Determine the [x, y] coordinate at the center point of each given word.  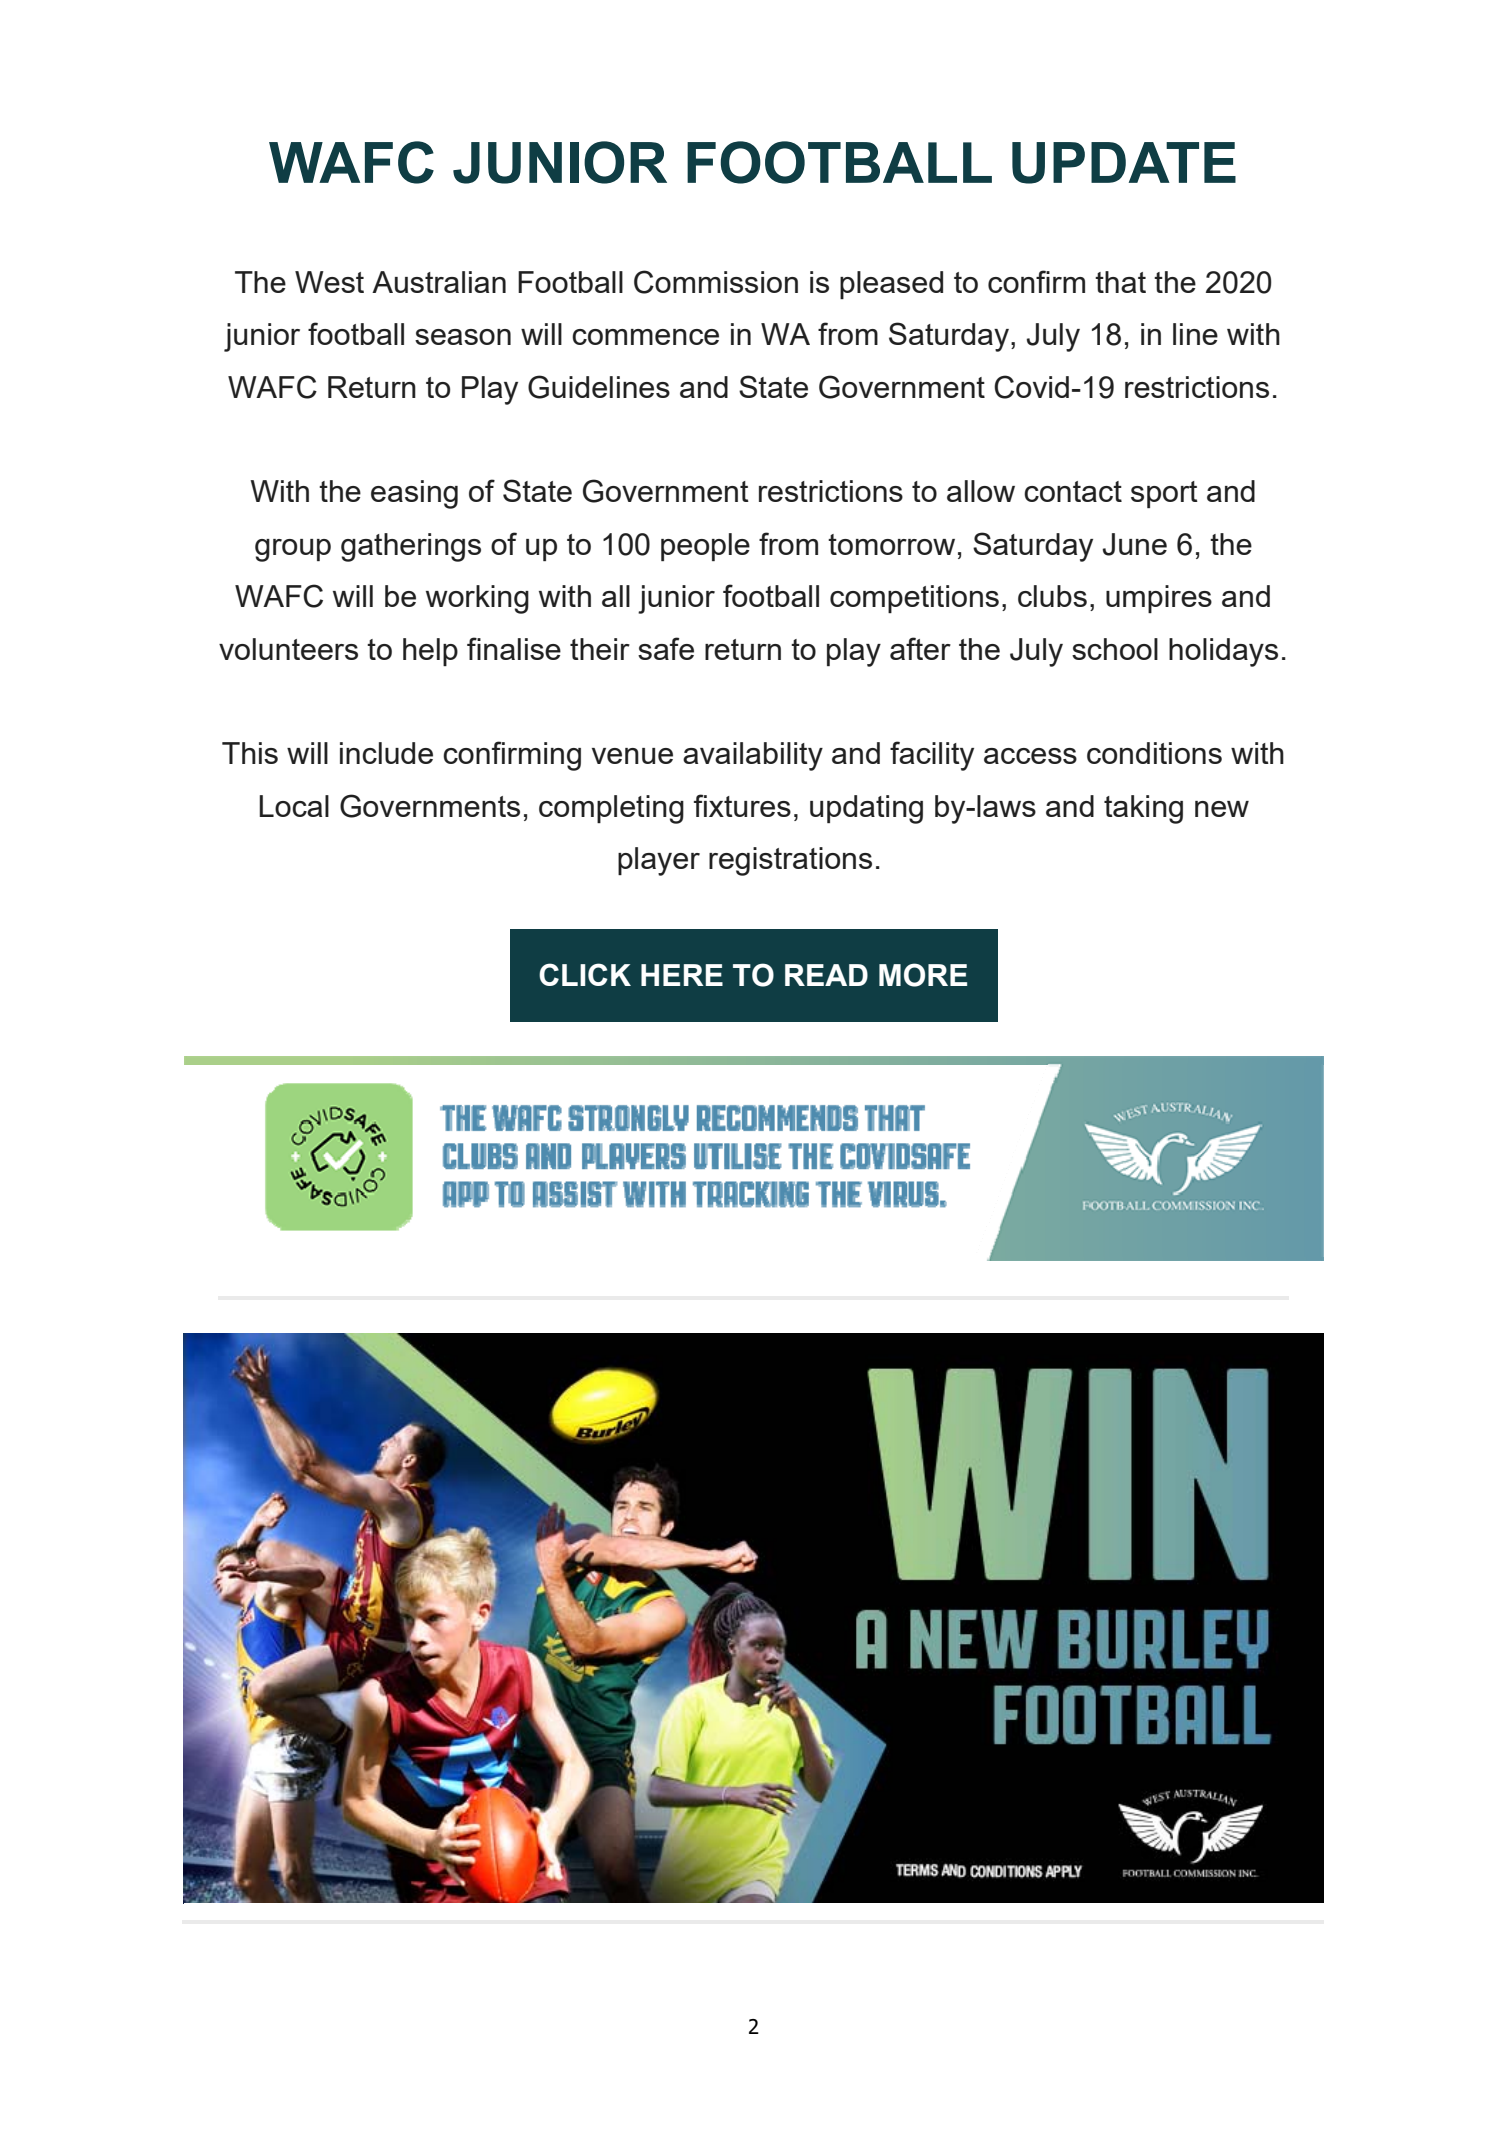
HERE [682, 975]
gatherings [411, 547]
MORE [923, 975]
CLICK [585, 974]
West [329, 282]
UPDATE [1124, 163]
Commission [716, 282]
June [1134, 544]
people [705, 547]
